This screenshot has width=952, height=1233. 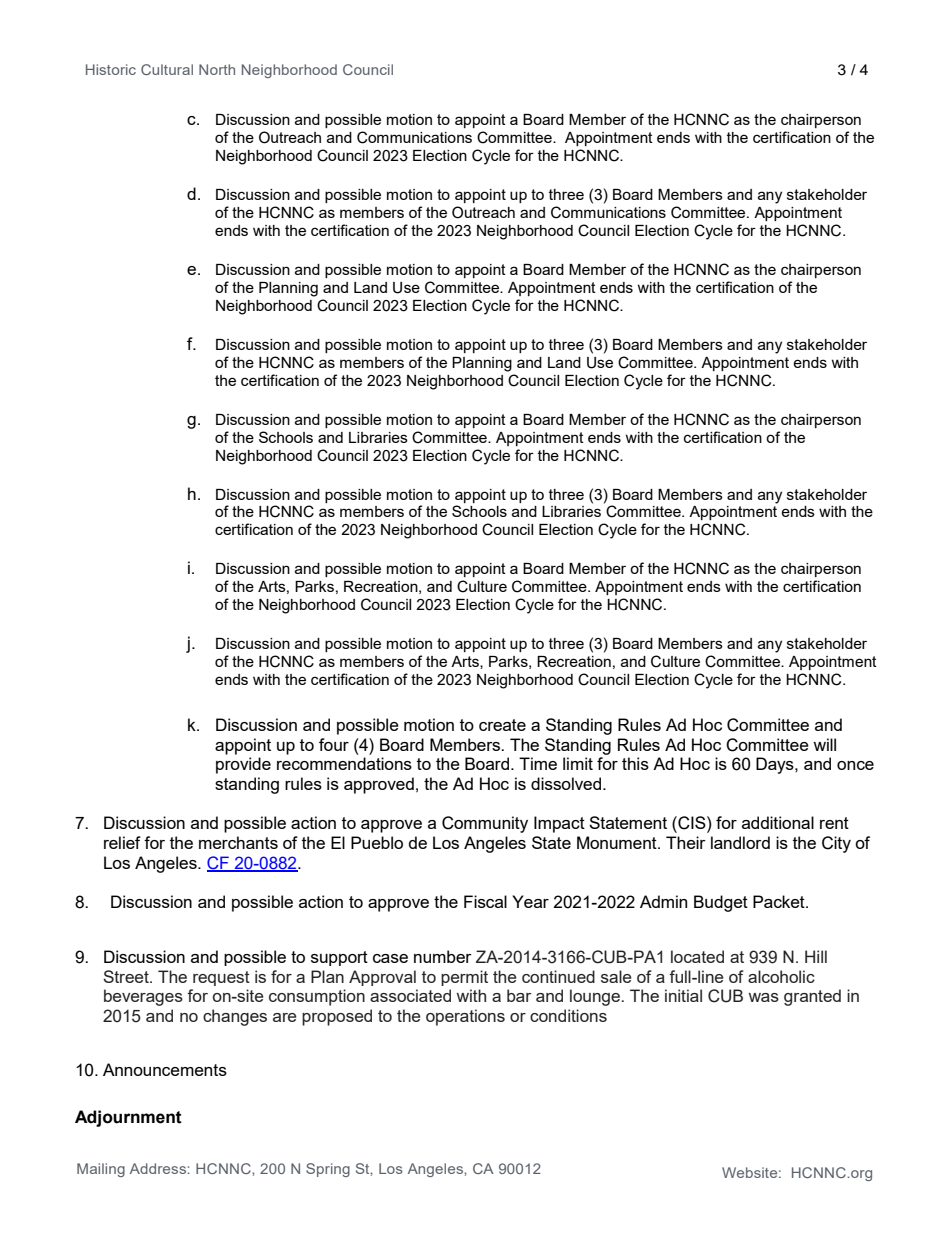 What do you see at coordinates (243, 765) in the screenshot?
I see `provide` at bounding box center [243, 765].
